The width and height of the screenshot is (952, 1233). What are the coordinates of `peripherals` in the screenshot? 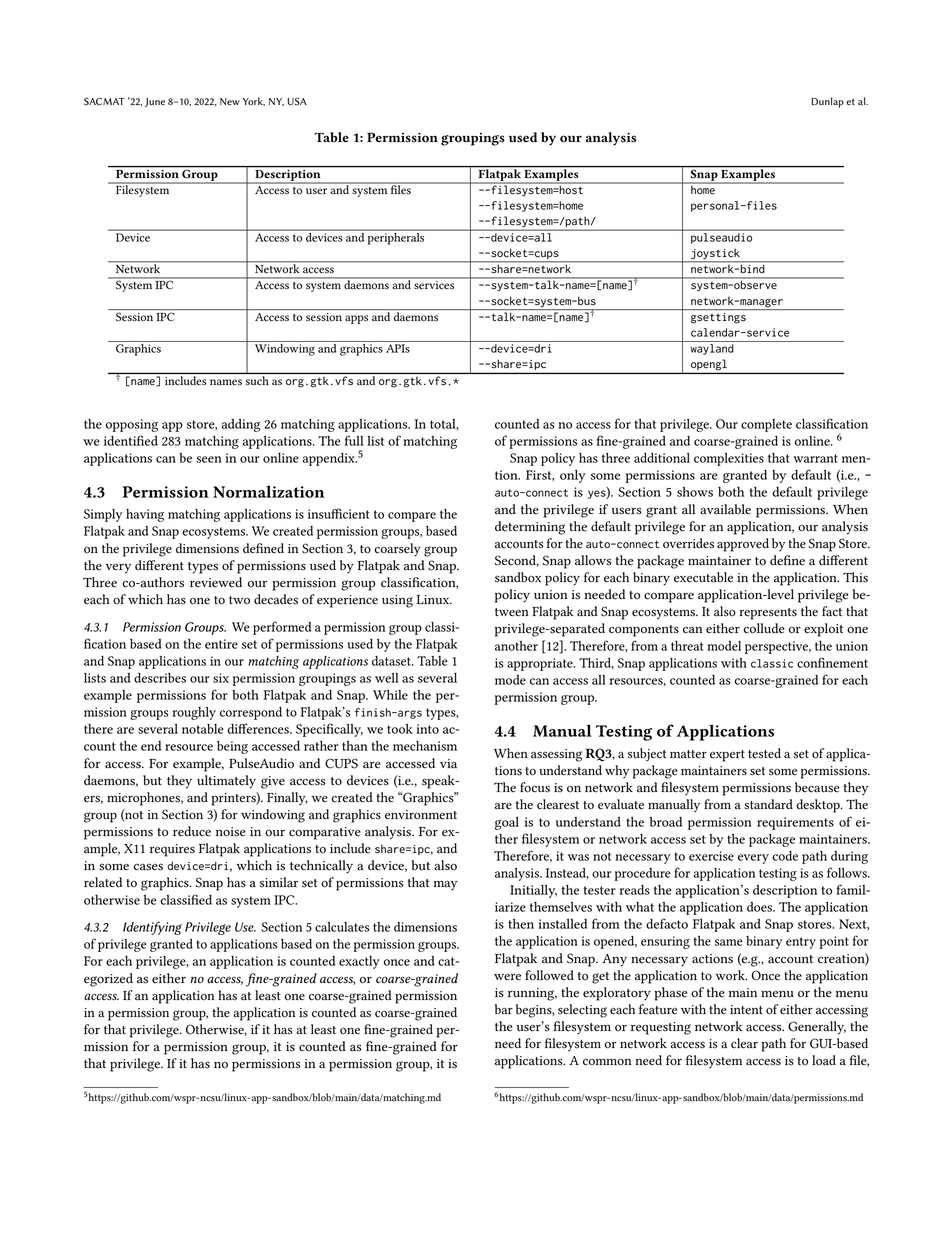 It's located at (396, 237).
